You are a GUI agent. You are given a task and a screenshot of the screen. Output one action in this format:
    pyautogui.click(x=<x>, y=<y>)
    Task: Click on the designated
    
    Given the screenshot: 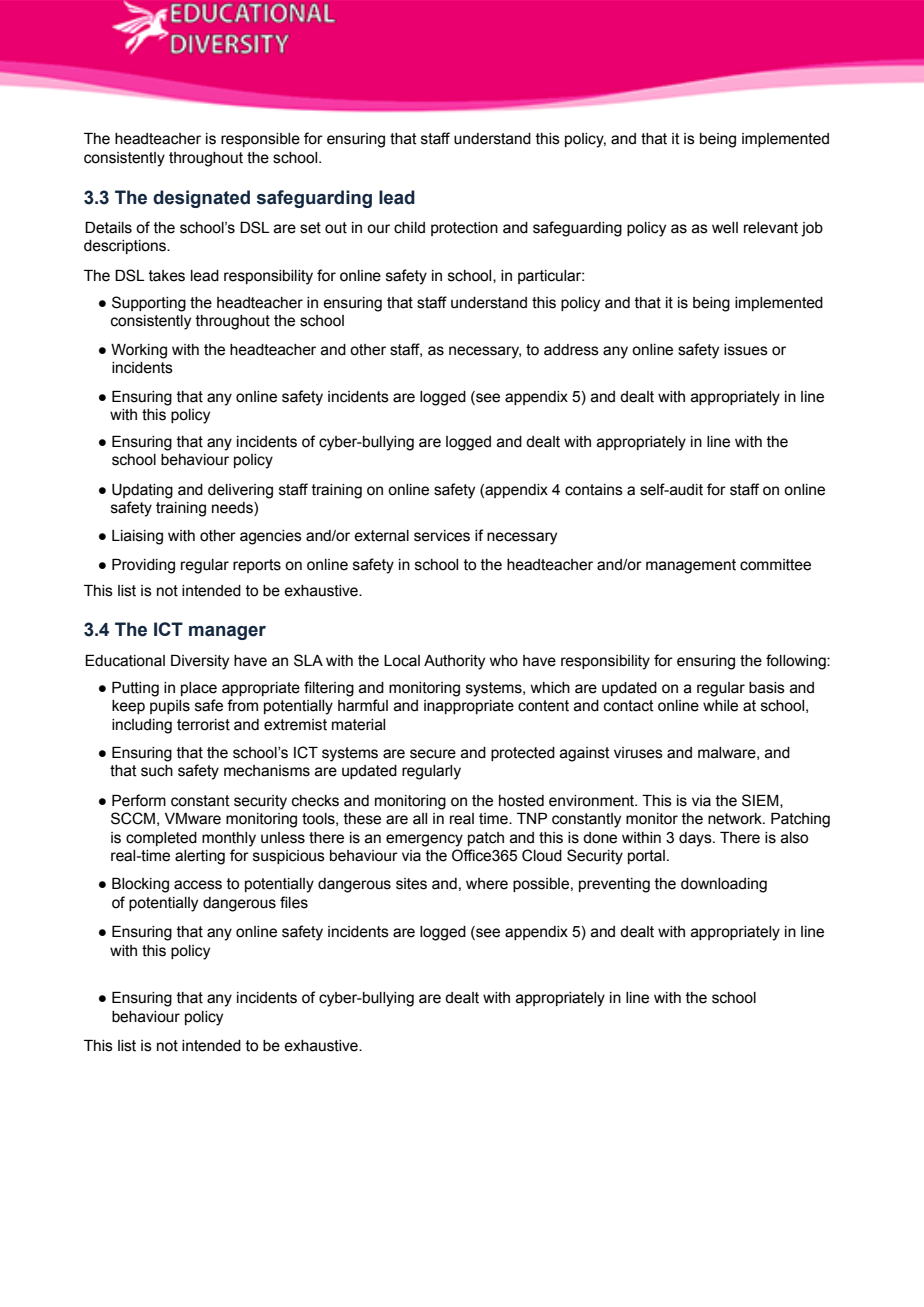 What is the action you would take?
    pyautogui.click(x=201, y=199)
